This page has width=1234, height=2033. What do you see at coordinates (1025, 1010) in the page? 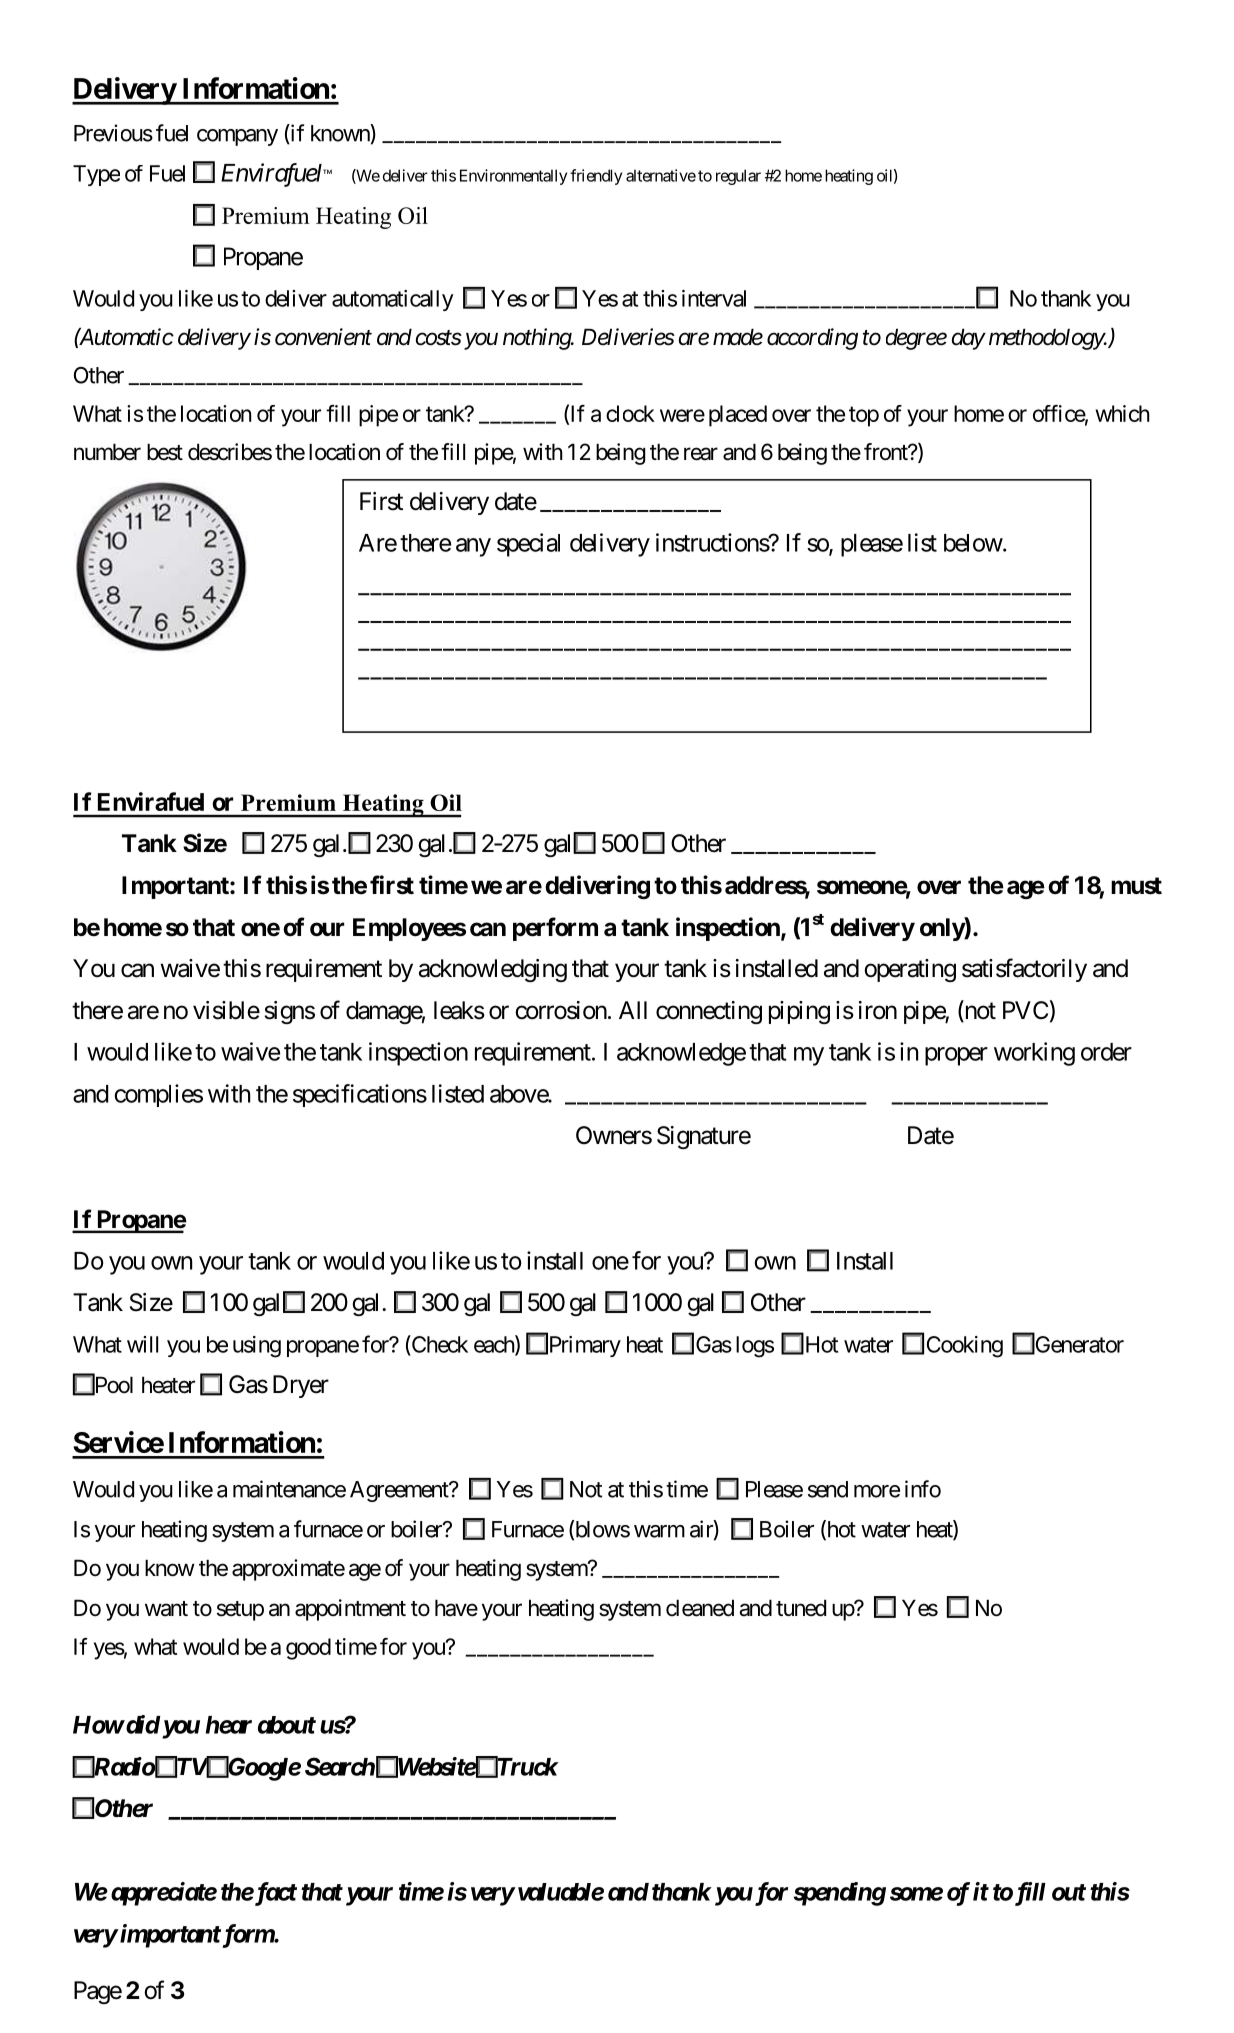
I see `PVC` at bounding box center [1025, 1010].
